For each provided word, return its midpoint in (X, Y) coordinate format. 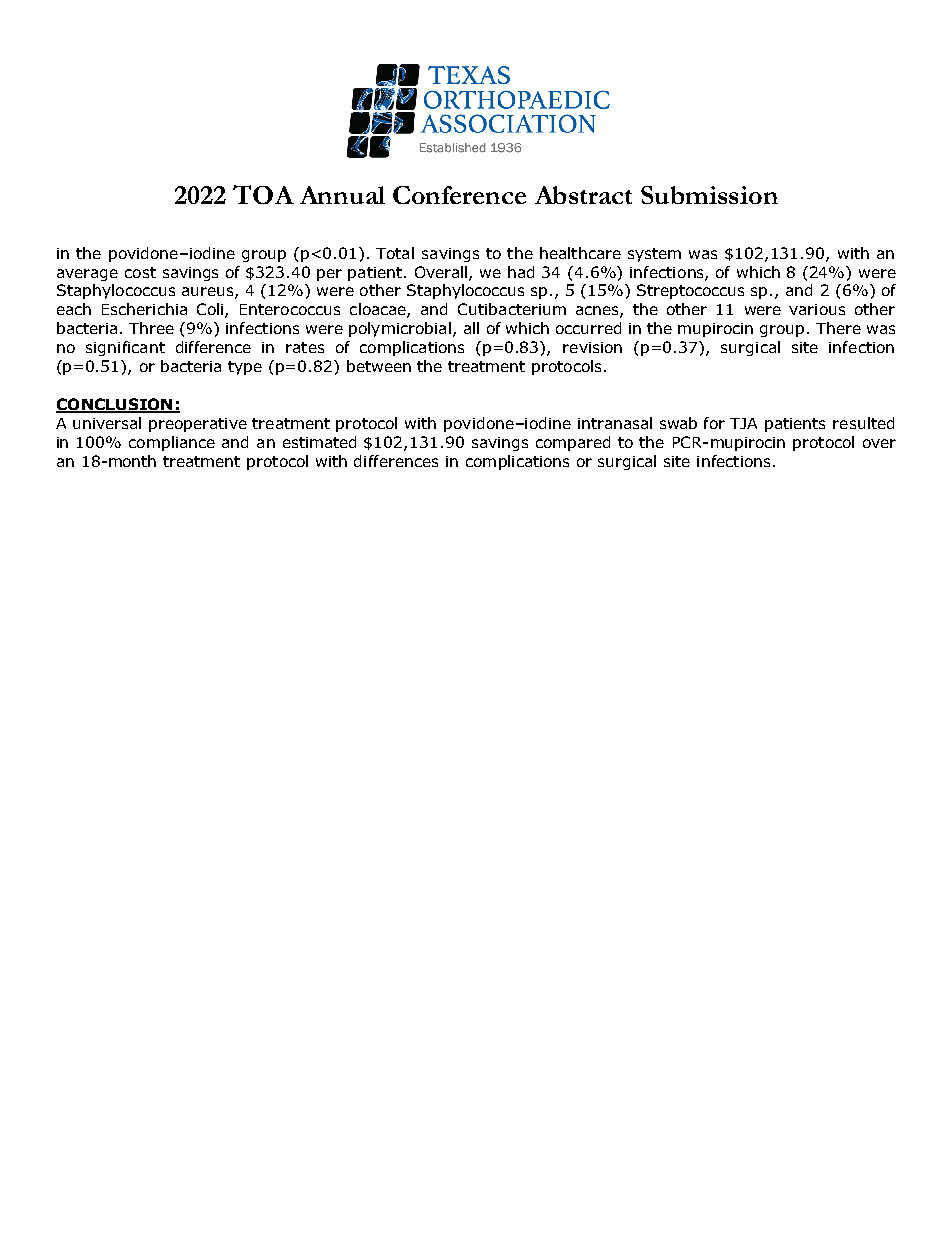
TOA (263, 194)
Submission (709, 195)
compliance (172, 443)
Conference (459, 195)
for (714, 423)
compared (573, 443)
